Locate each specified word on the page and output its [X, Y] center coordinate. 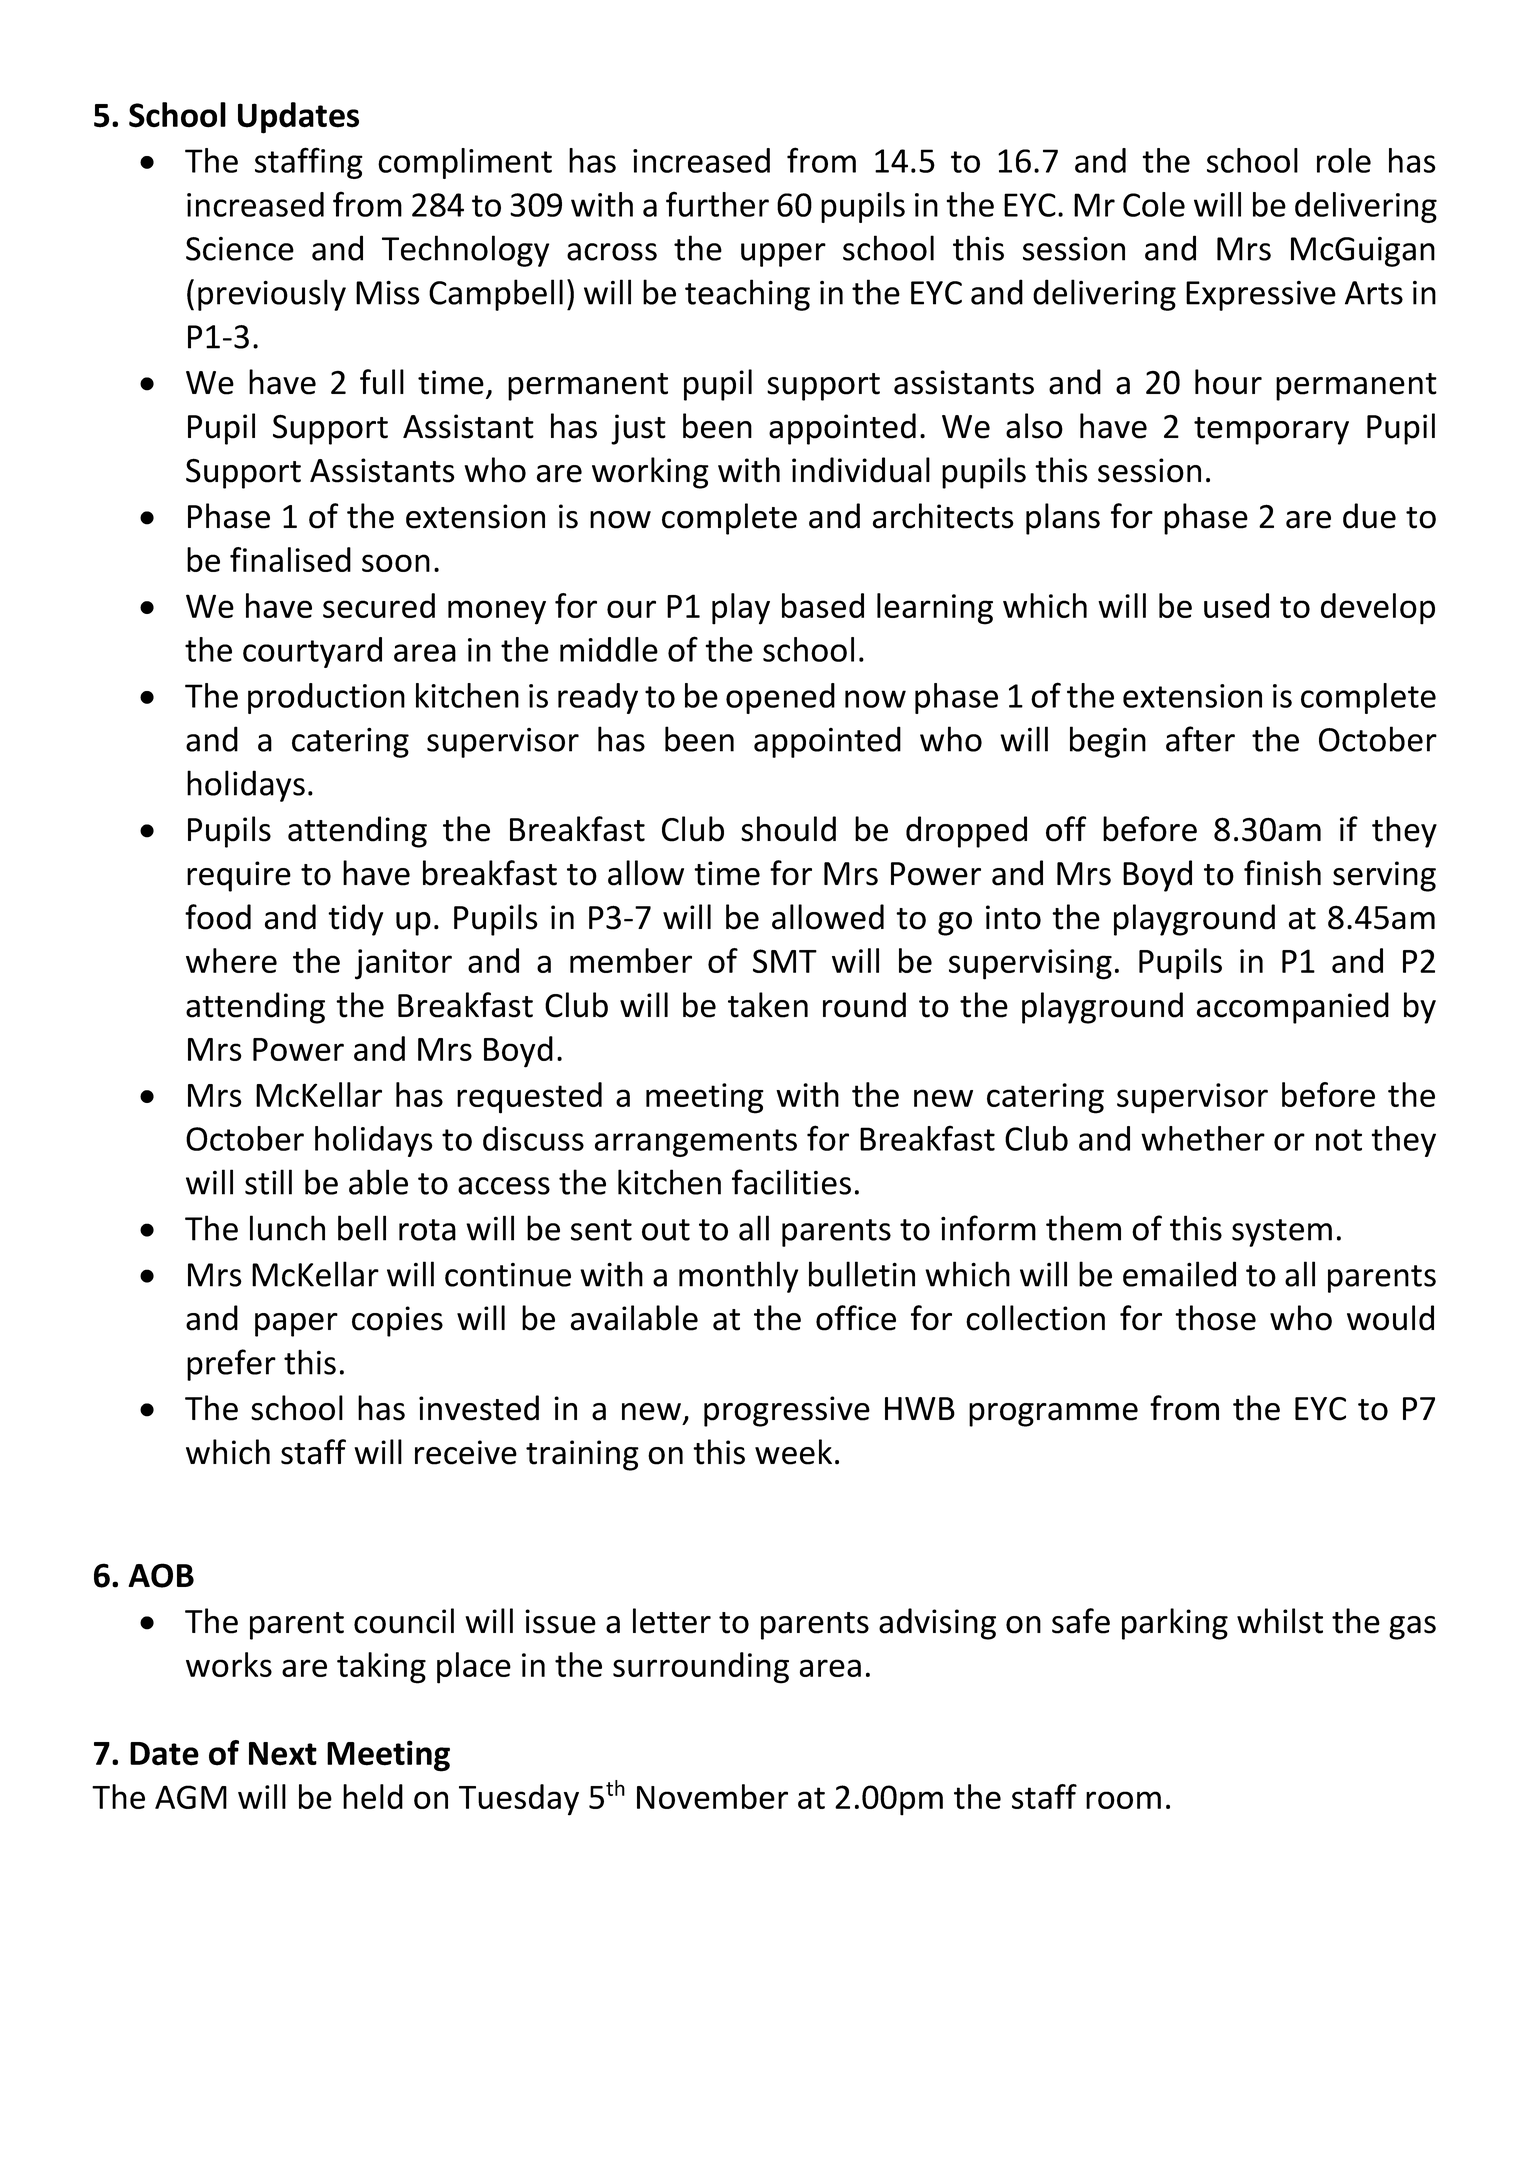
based [823, 605]
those [1215, 1318]
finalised [290, 559]
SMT [785, 961]
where [231, 960]
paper [296, 1325]
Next [283, 1754]
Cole [1154, 204]
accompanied [1293, 1008]
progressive [787, 1411]
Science [240, 249]
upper [783, 255]
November [712, 1796]
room [1123, 1800]
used [1236, 605]
